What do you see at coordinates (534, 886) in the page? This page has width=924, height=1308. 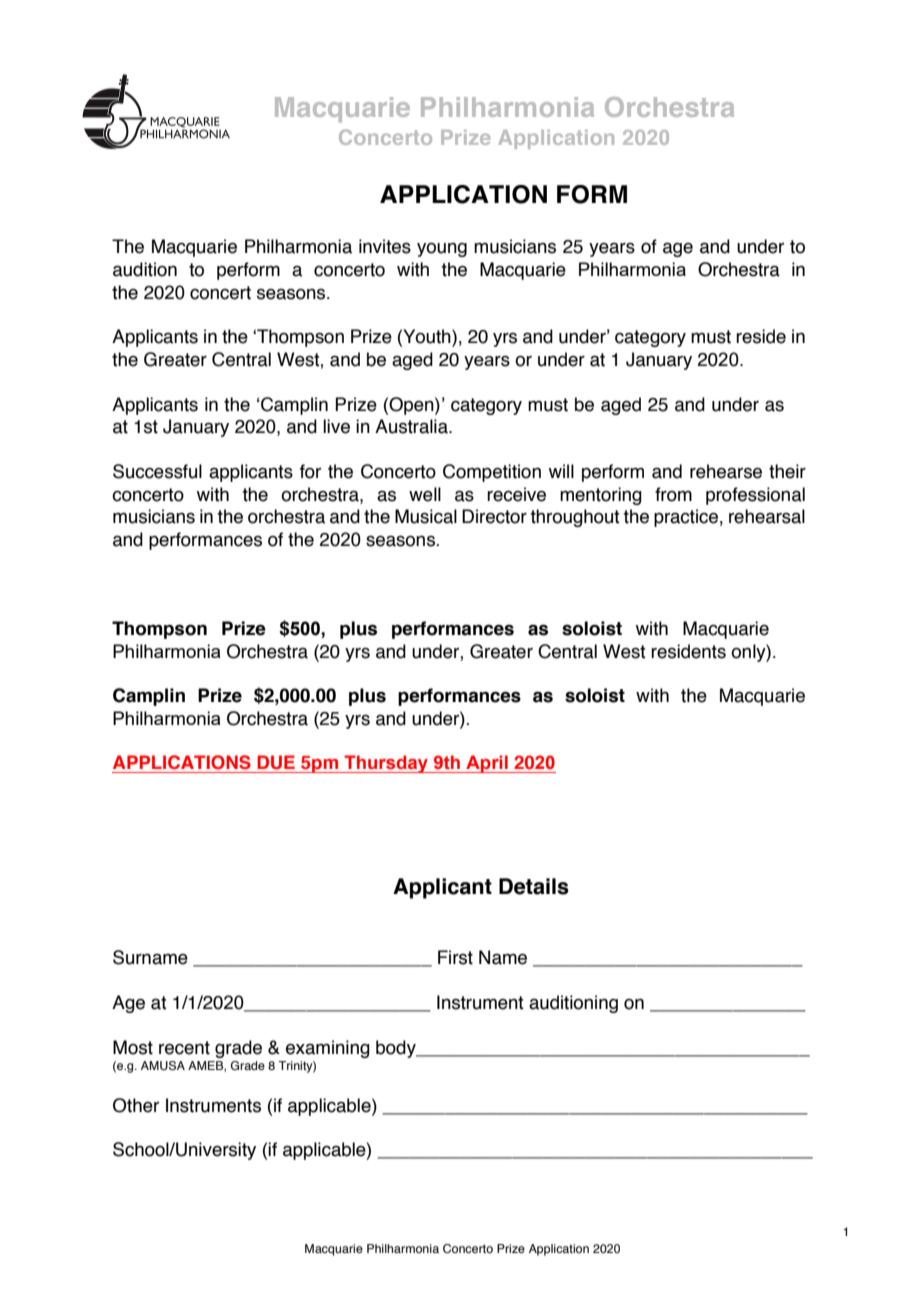 I see `Details` at bounding box center [534, 886].
